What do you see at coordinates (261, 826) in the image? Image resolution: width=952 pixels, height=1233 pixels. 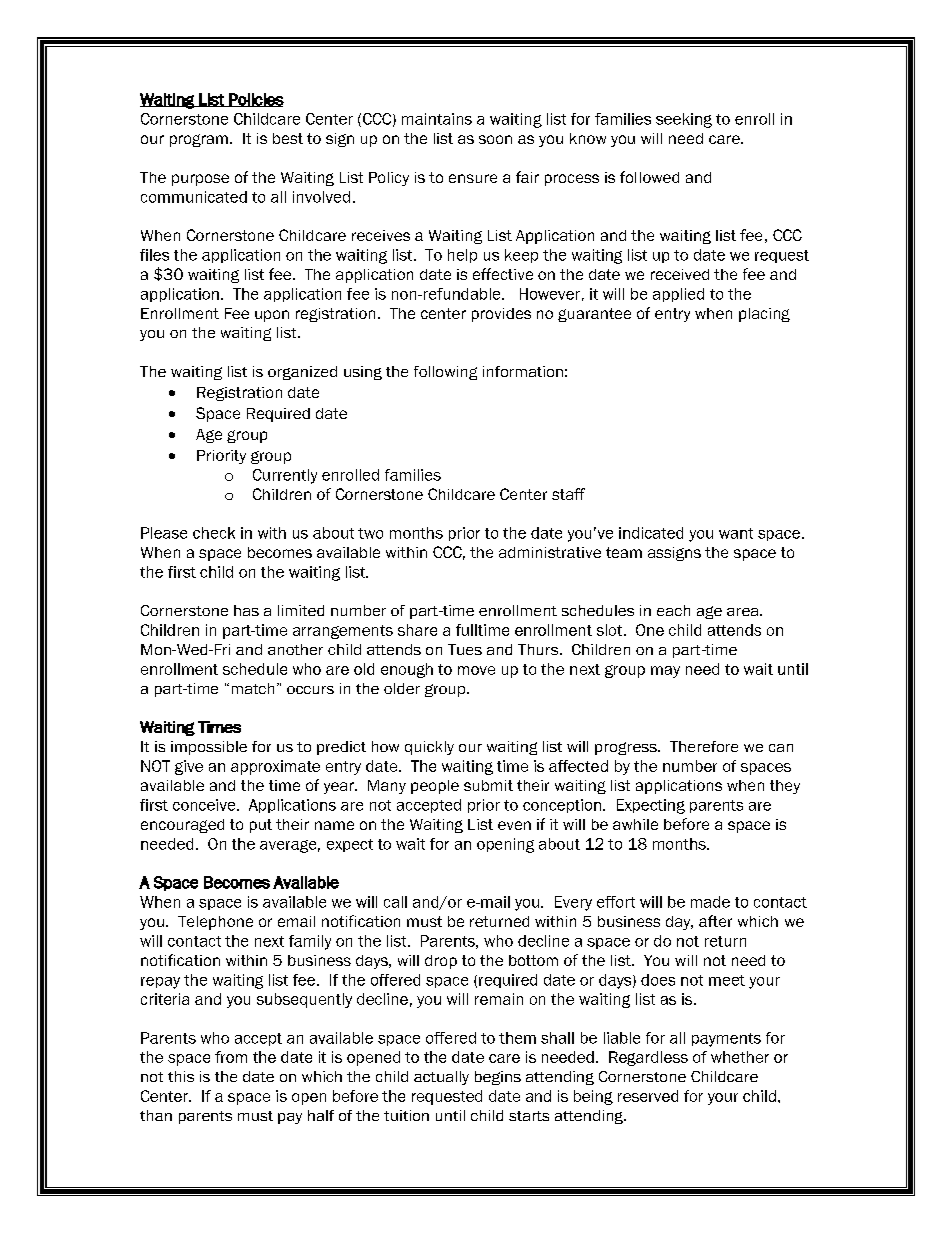 I see `put` at bounding box center [261, 826].
